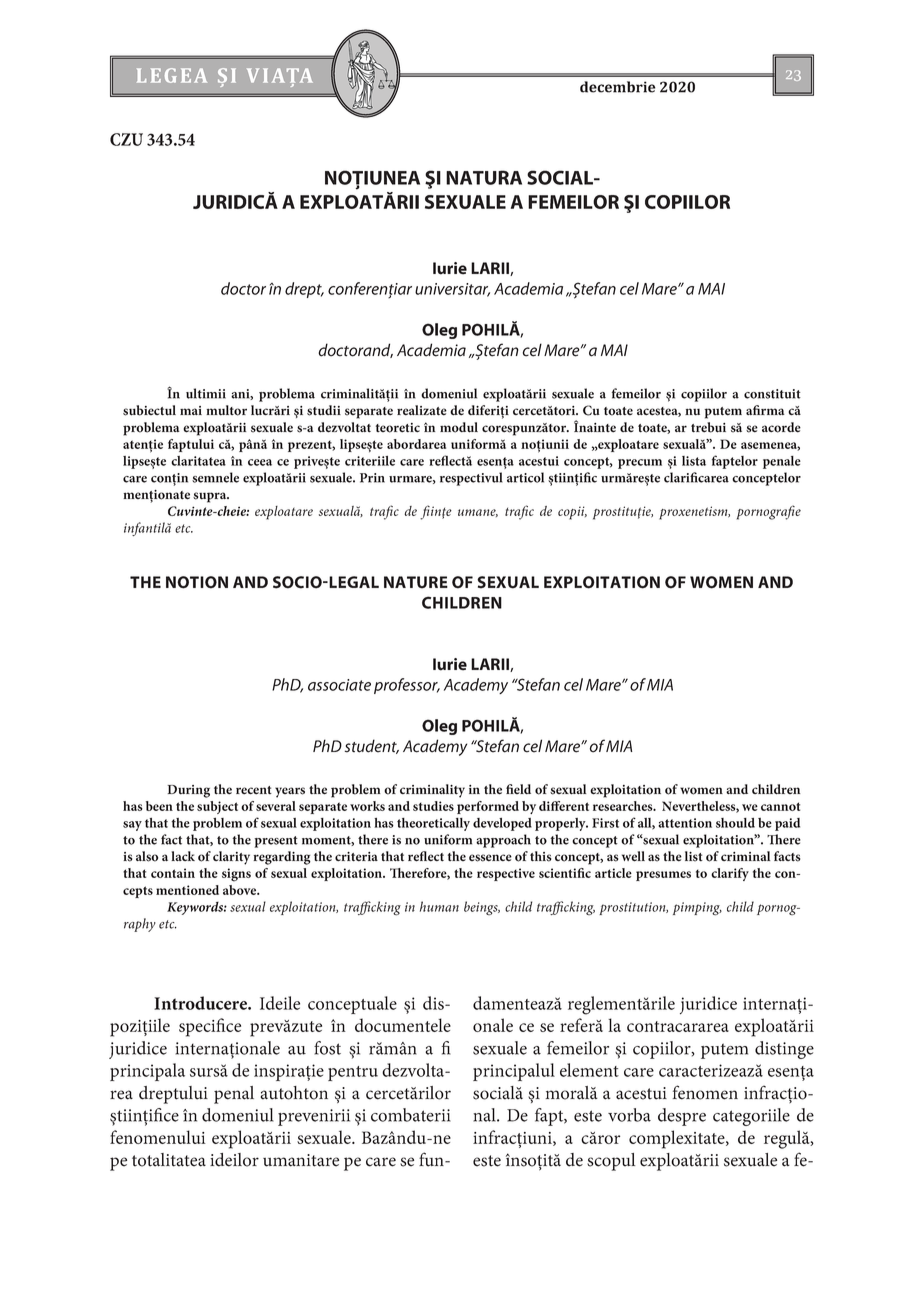  I want to click on NATURA, so click(484, 177).
